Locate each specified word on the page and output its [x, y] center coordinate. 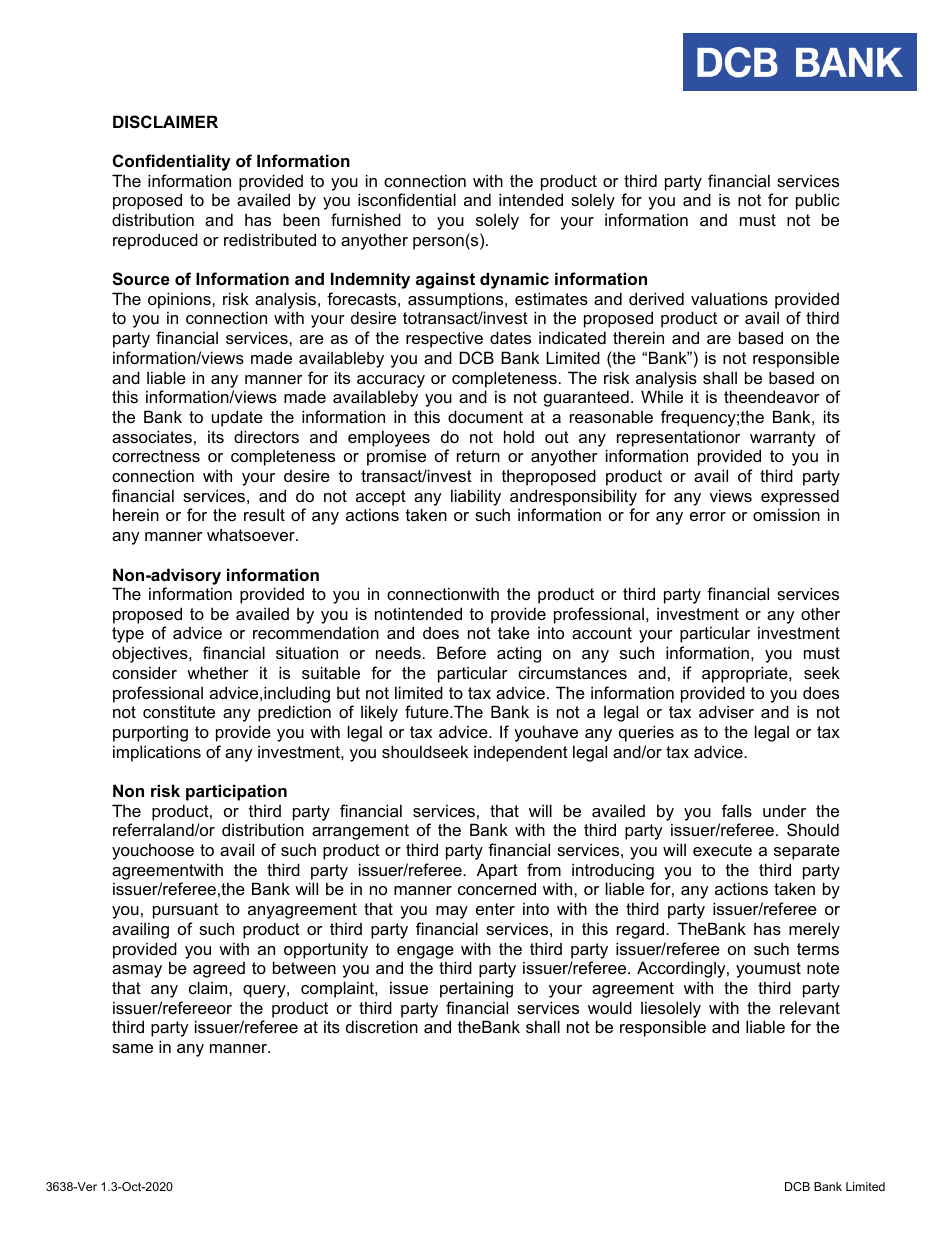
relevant [810, 1007]
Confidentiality [172, 162]
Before [461, 652]
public [818, 201]
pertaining [476, 989]
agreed [219, 970]
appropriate [746, 674]
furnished [366, 219]
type [128, 635]
